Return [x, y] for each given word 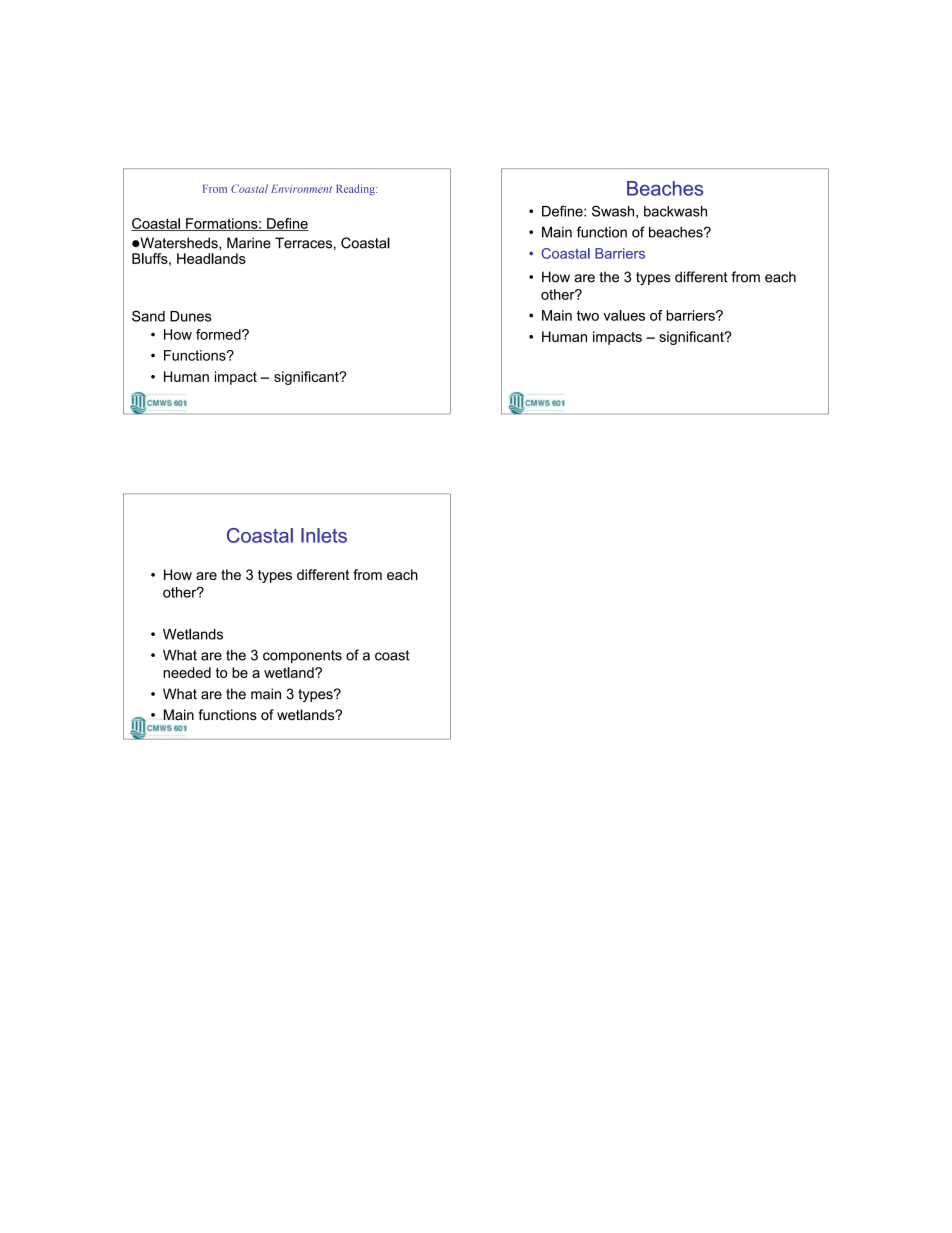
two [588, 315]
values [624, 315]
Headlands [211, 258]
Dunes [190, 316]
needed [187, 672]
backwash [675, 211]
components [302, 656]
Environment [301, 188]
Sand [148, 316]
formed [219, 334]
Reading [356, 190]
